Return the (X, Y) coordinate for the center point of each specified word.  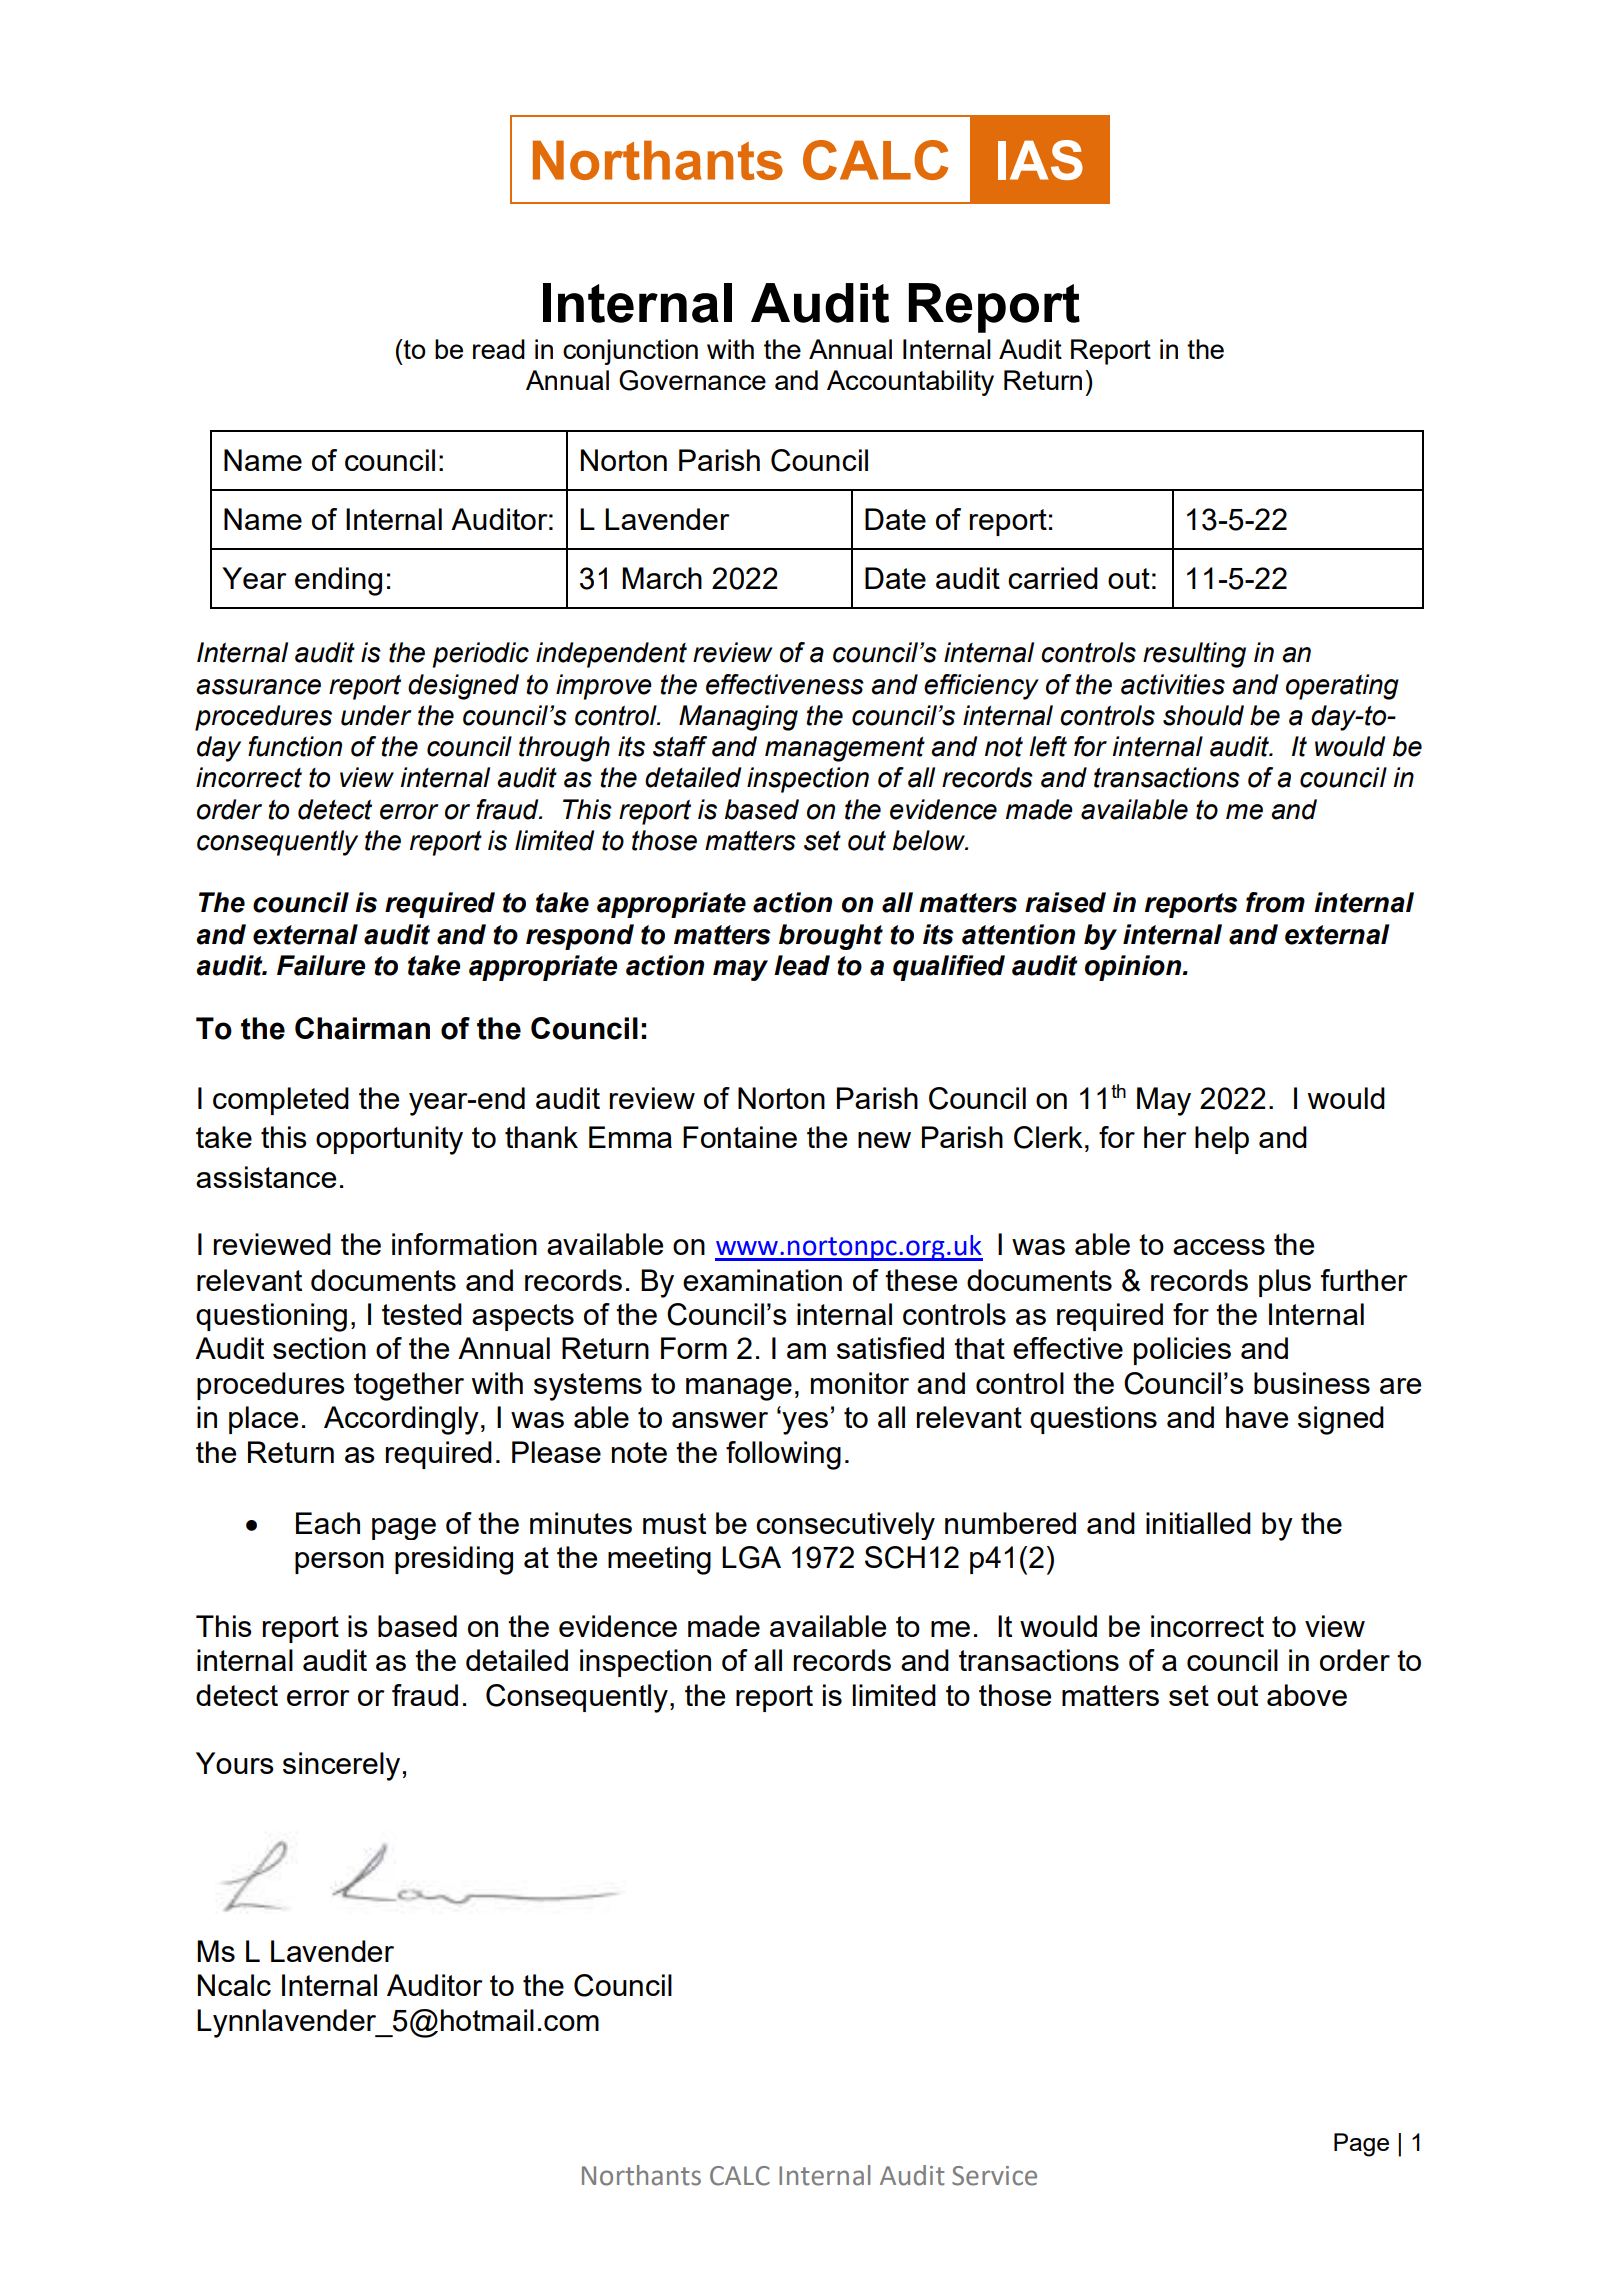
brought (831, 937)
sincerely (341, 1766)
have (1257, 1417)
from (1275, 902)
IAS (1040, 160)
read (499, 349)
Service (994, 2176)
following (783, 1455)
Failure (321, 965)
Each (328, 1523)
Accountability (910, 383)
